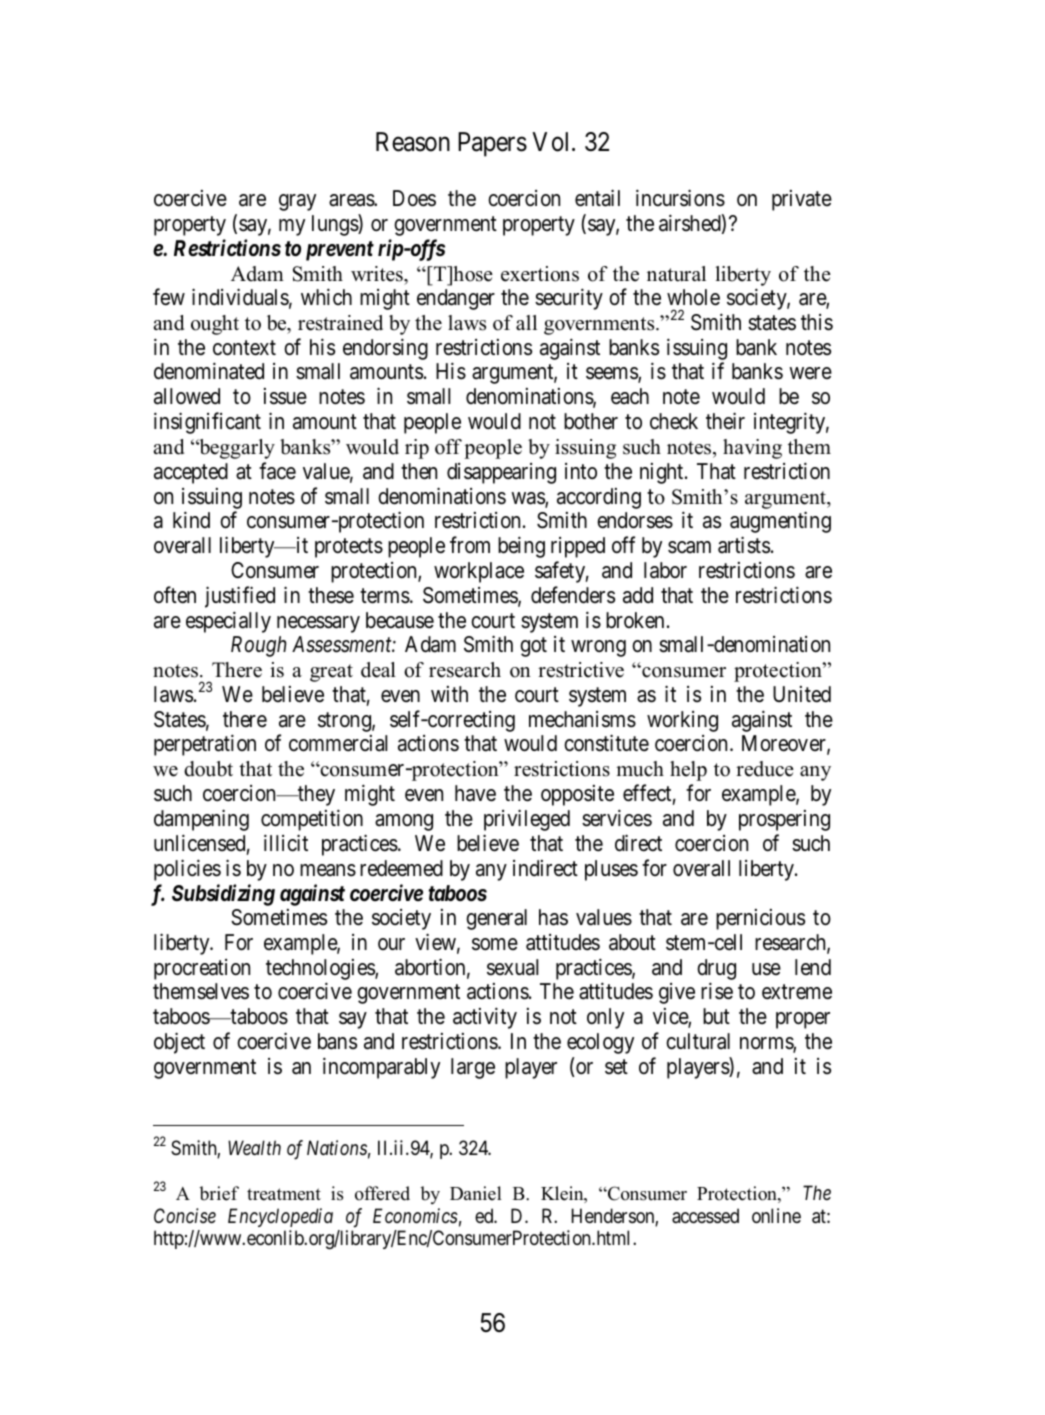  I want to click on brief, so click(219, 1193).
